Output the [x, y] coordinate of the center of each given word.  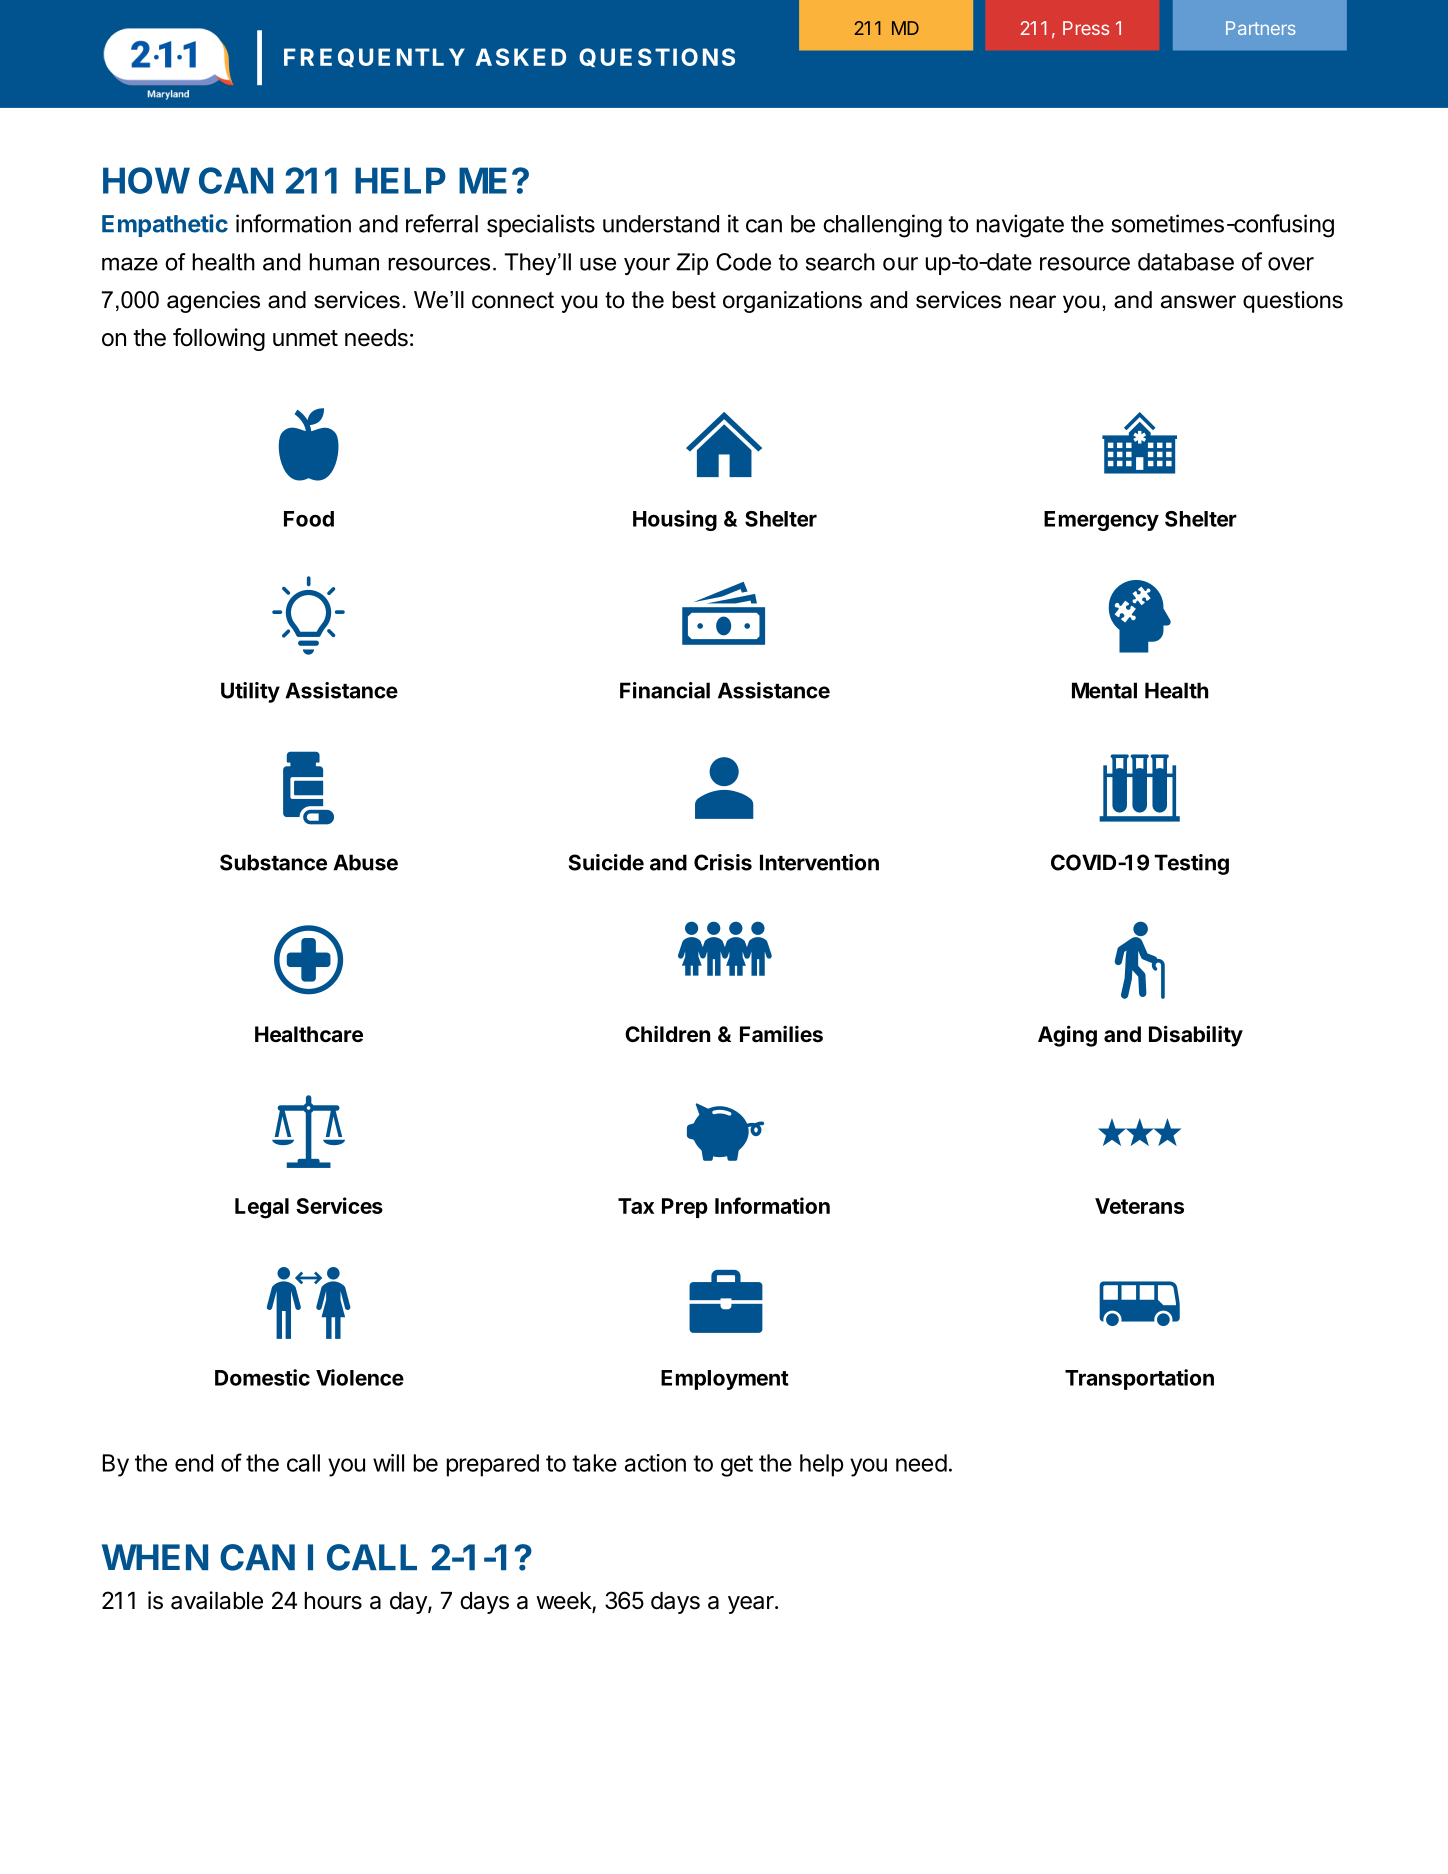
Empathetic [165, 225]
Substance [273, 862]
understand [661, 224]
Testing [1191, 864]
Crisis [723, 862]
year [752, 1605]
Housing [675, 520]
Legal [262, 1208]
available [217, 1600]
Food [309, 519]
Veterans [1139, 1206]
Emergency [1101, 521]
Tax [636, 1206]
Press [1086, 28]
